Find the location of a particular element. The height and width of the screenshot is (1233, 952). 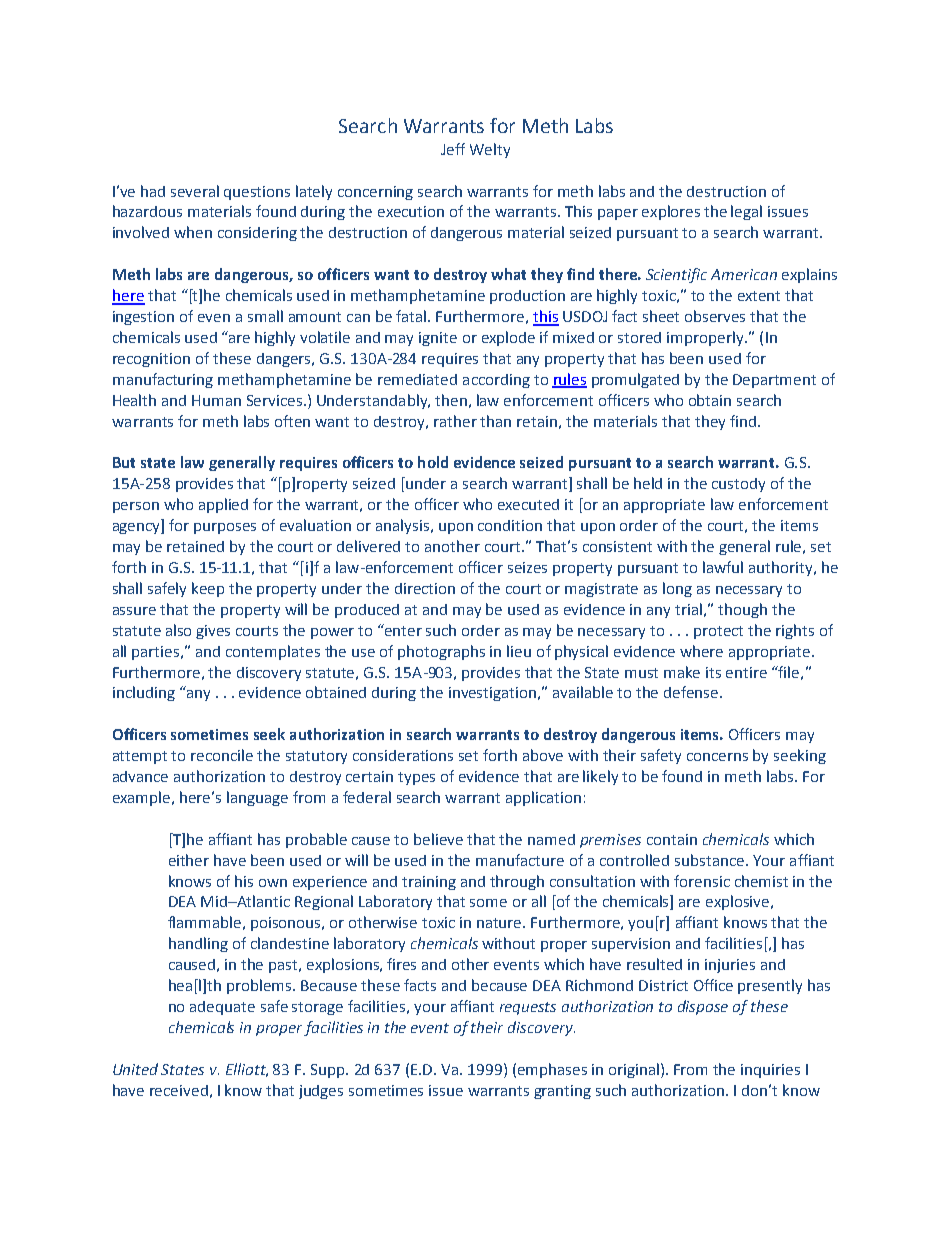

legal is located at coordinates (746, 212).
